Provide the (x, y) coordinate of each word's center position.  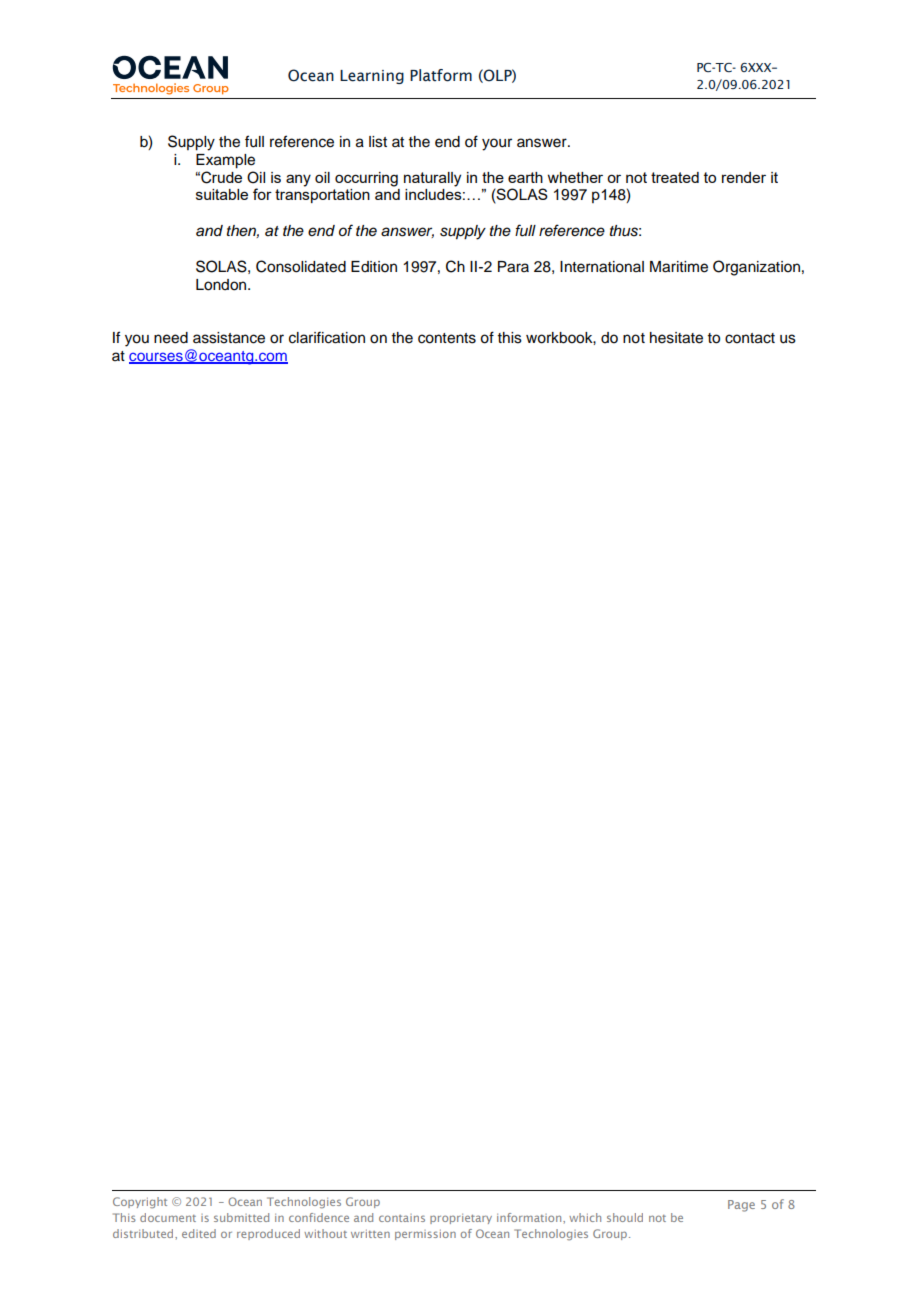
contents (447, 338)
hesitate (676, 338)
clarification (327, 337)
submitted (241, 1217)
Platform (441, 75)
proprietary (461, 1219)
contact (750, 338)
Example (225, 161)
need (171, 338)
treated (675, 177)
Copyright (140, 1203)
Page (741, 1206)
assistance (229, 338)
